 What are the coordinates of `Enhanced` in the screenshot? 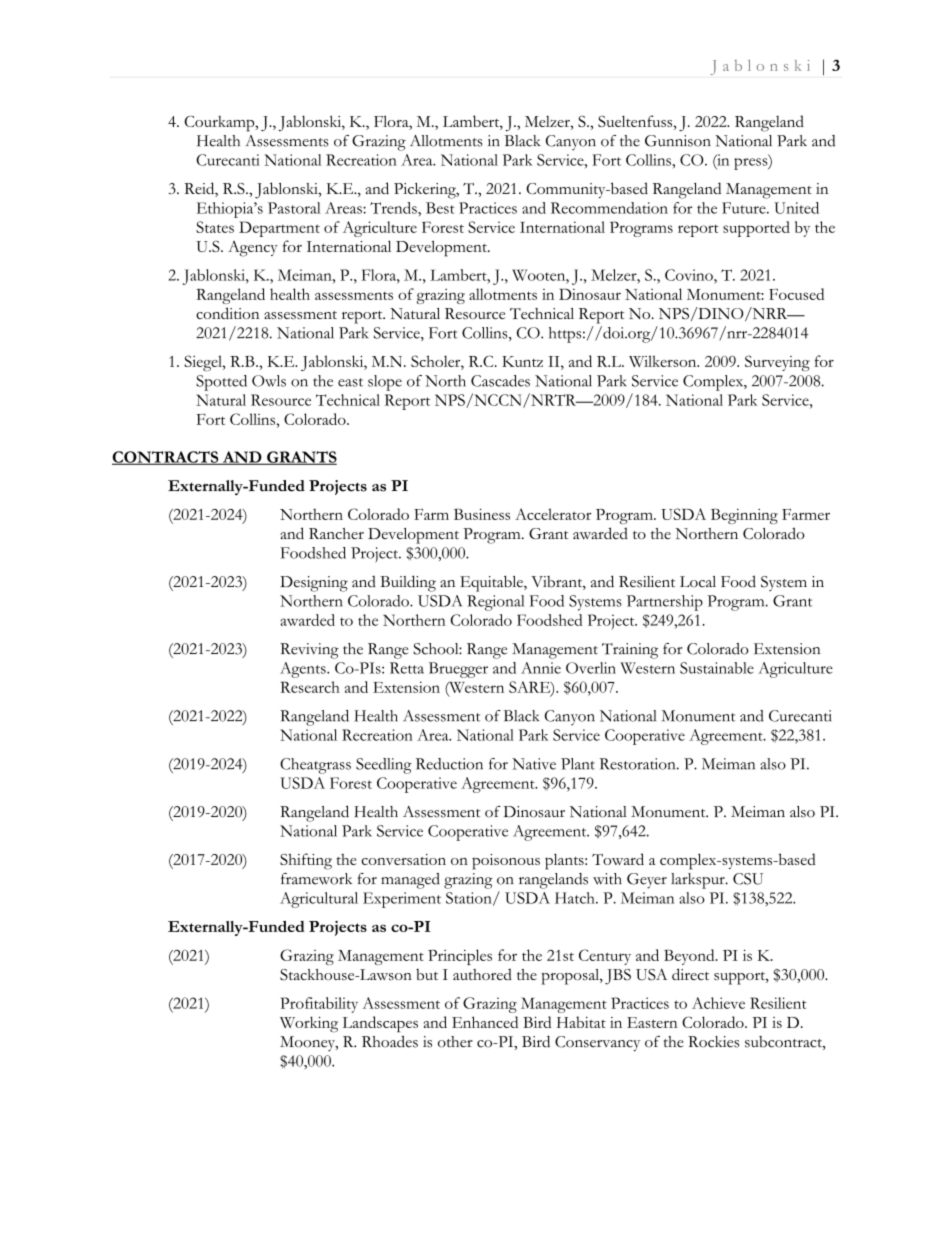 It's located at (485, 1022).
